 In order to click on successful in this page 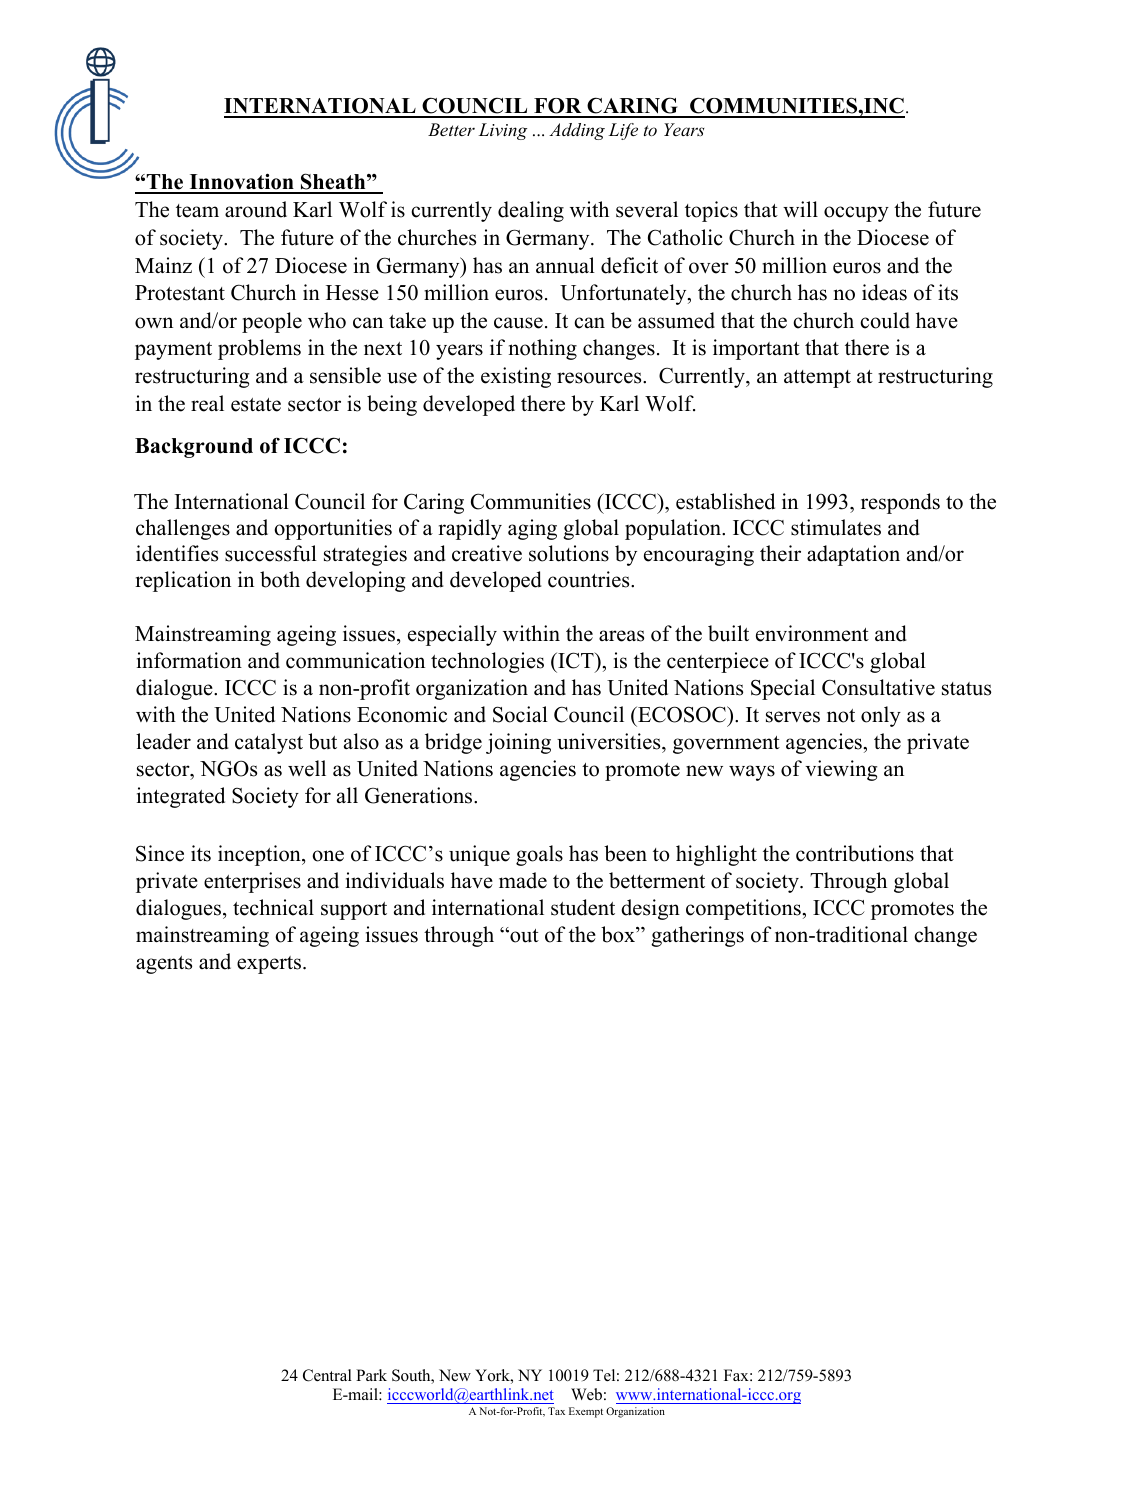, I will do `click(271, 553)`.
